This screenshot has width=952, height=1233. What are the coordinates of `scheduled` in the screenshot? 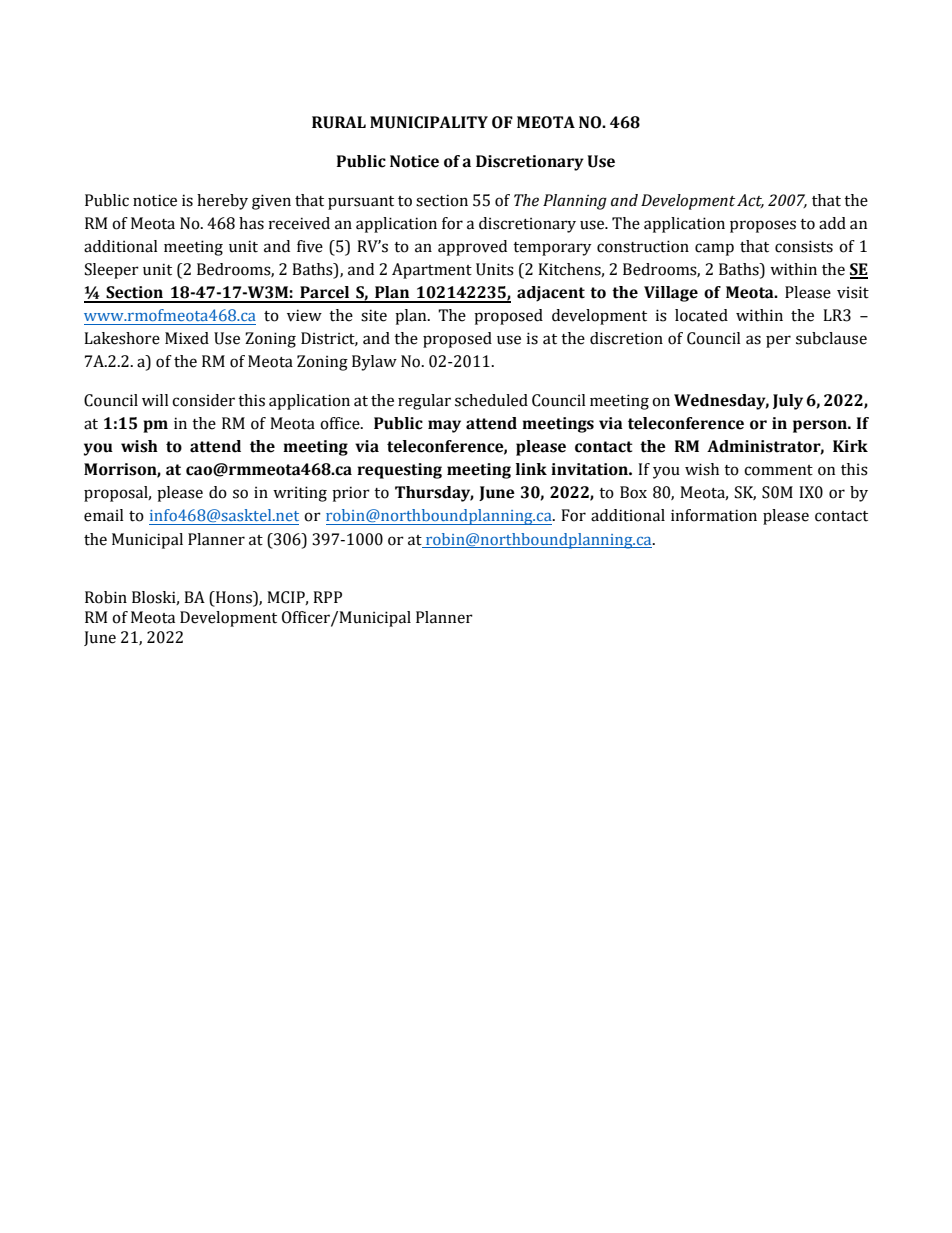 It's located at (491, 400).
